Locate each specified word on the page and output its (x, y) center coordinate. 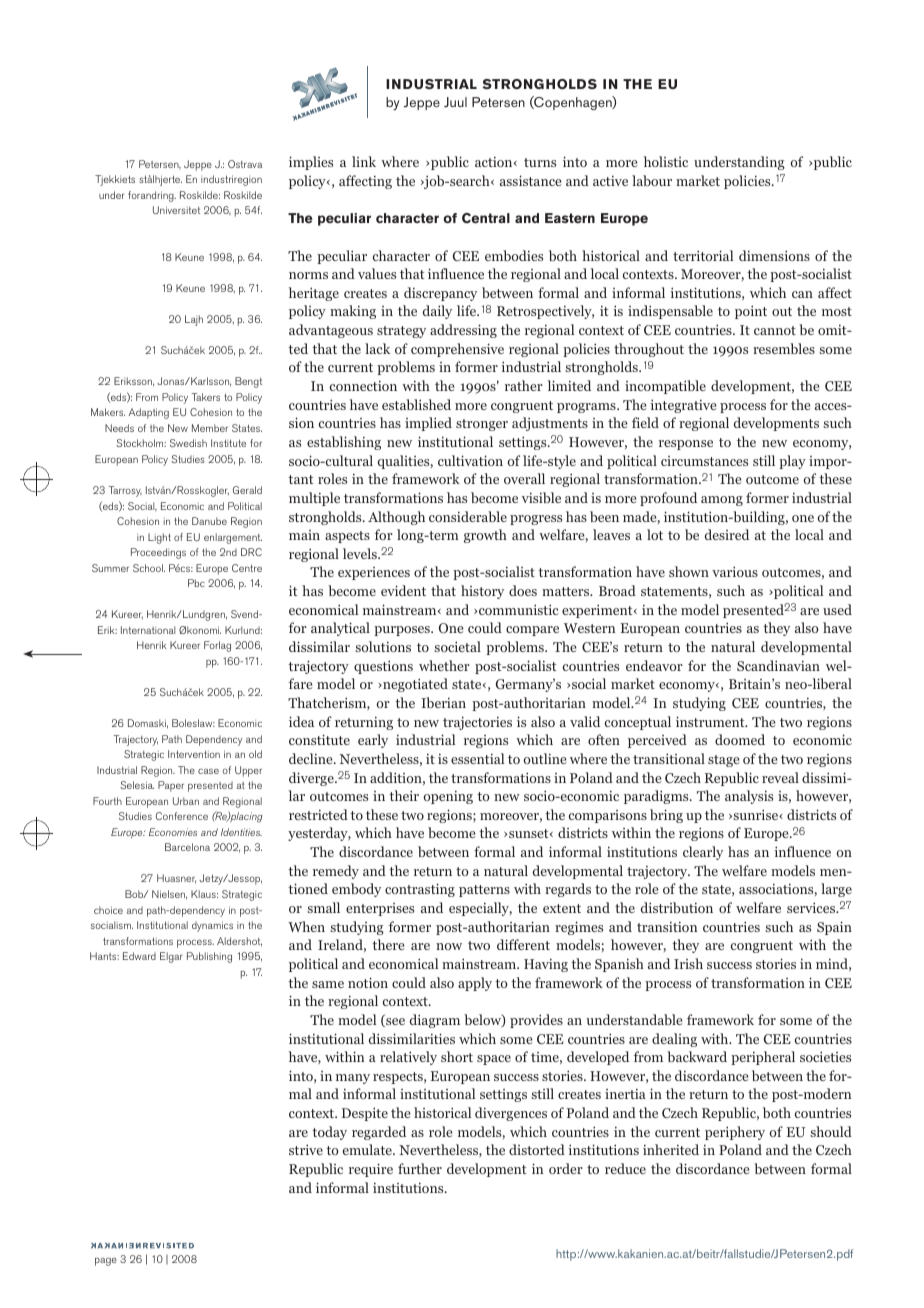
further (420, 1168)
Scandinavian (778, 665)
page (106, 1261)
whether (444, 665)
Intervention (194, 754)
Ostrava (245, 164)
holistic (666, 161)
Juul (455, 102)
